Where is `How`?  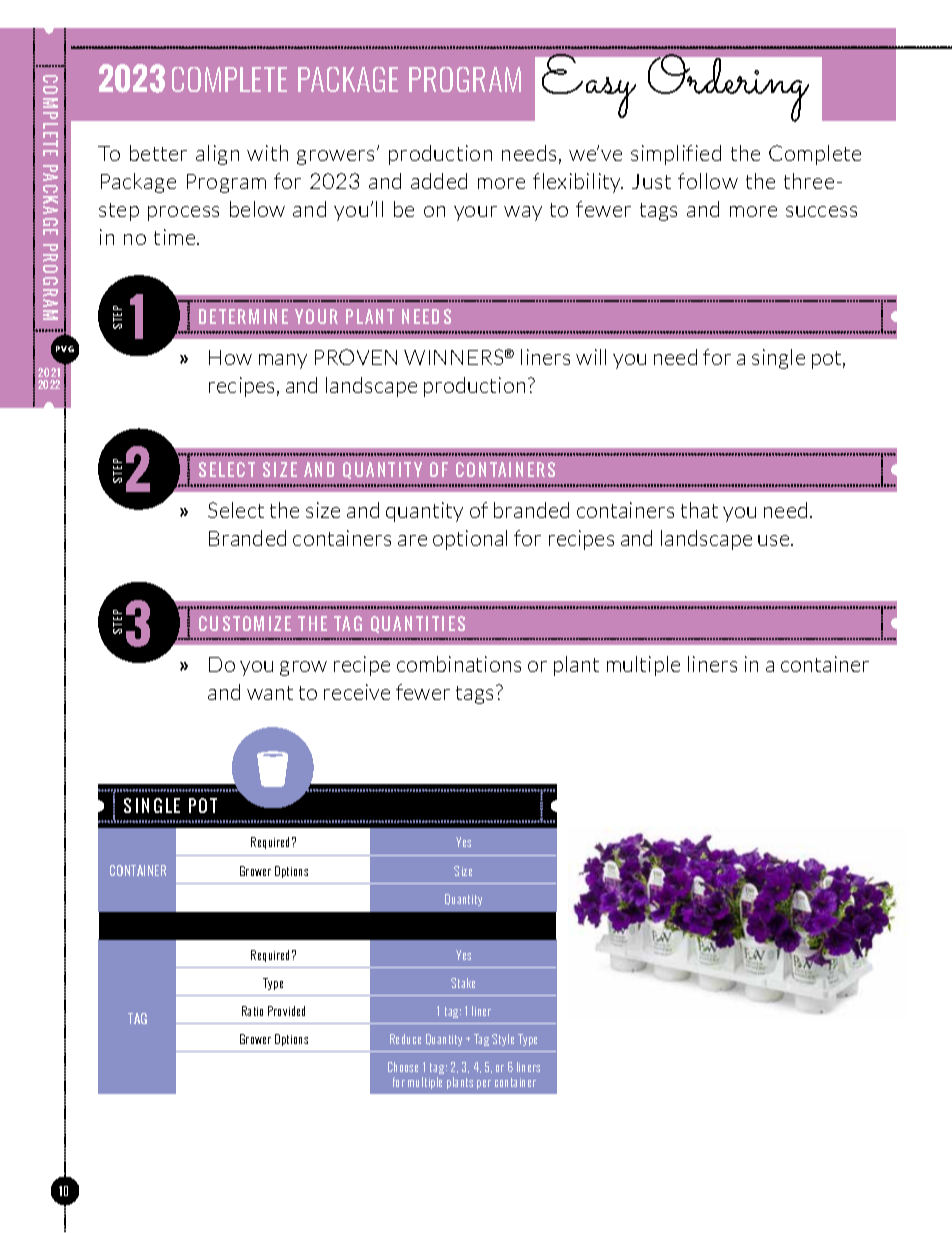 How is located at coordinates (230, 357).
